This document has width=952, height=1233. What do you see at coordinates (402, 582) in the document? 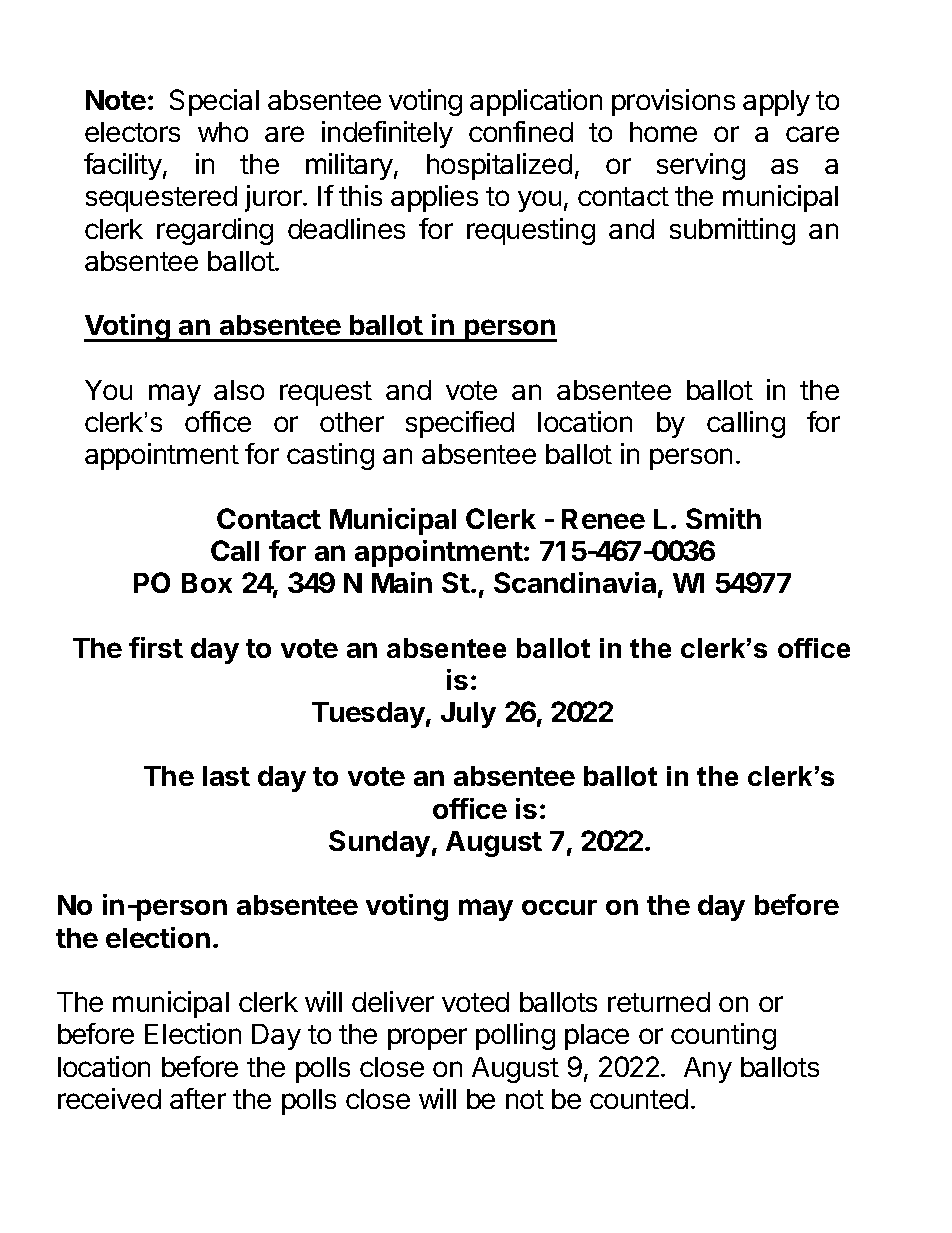
I see `Main` at bounding box center [402, 582].
